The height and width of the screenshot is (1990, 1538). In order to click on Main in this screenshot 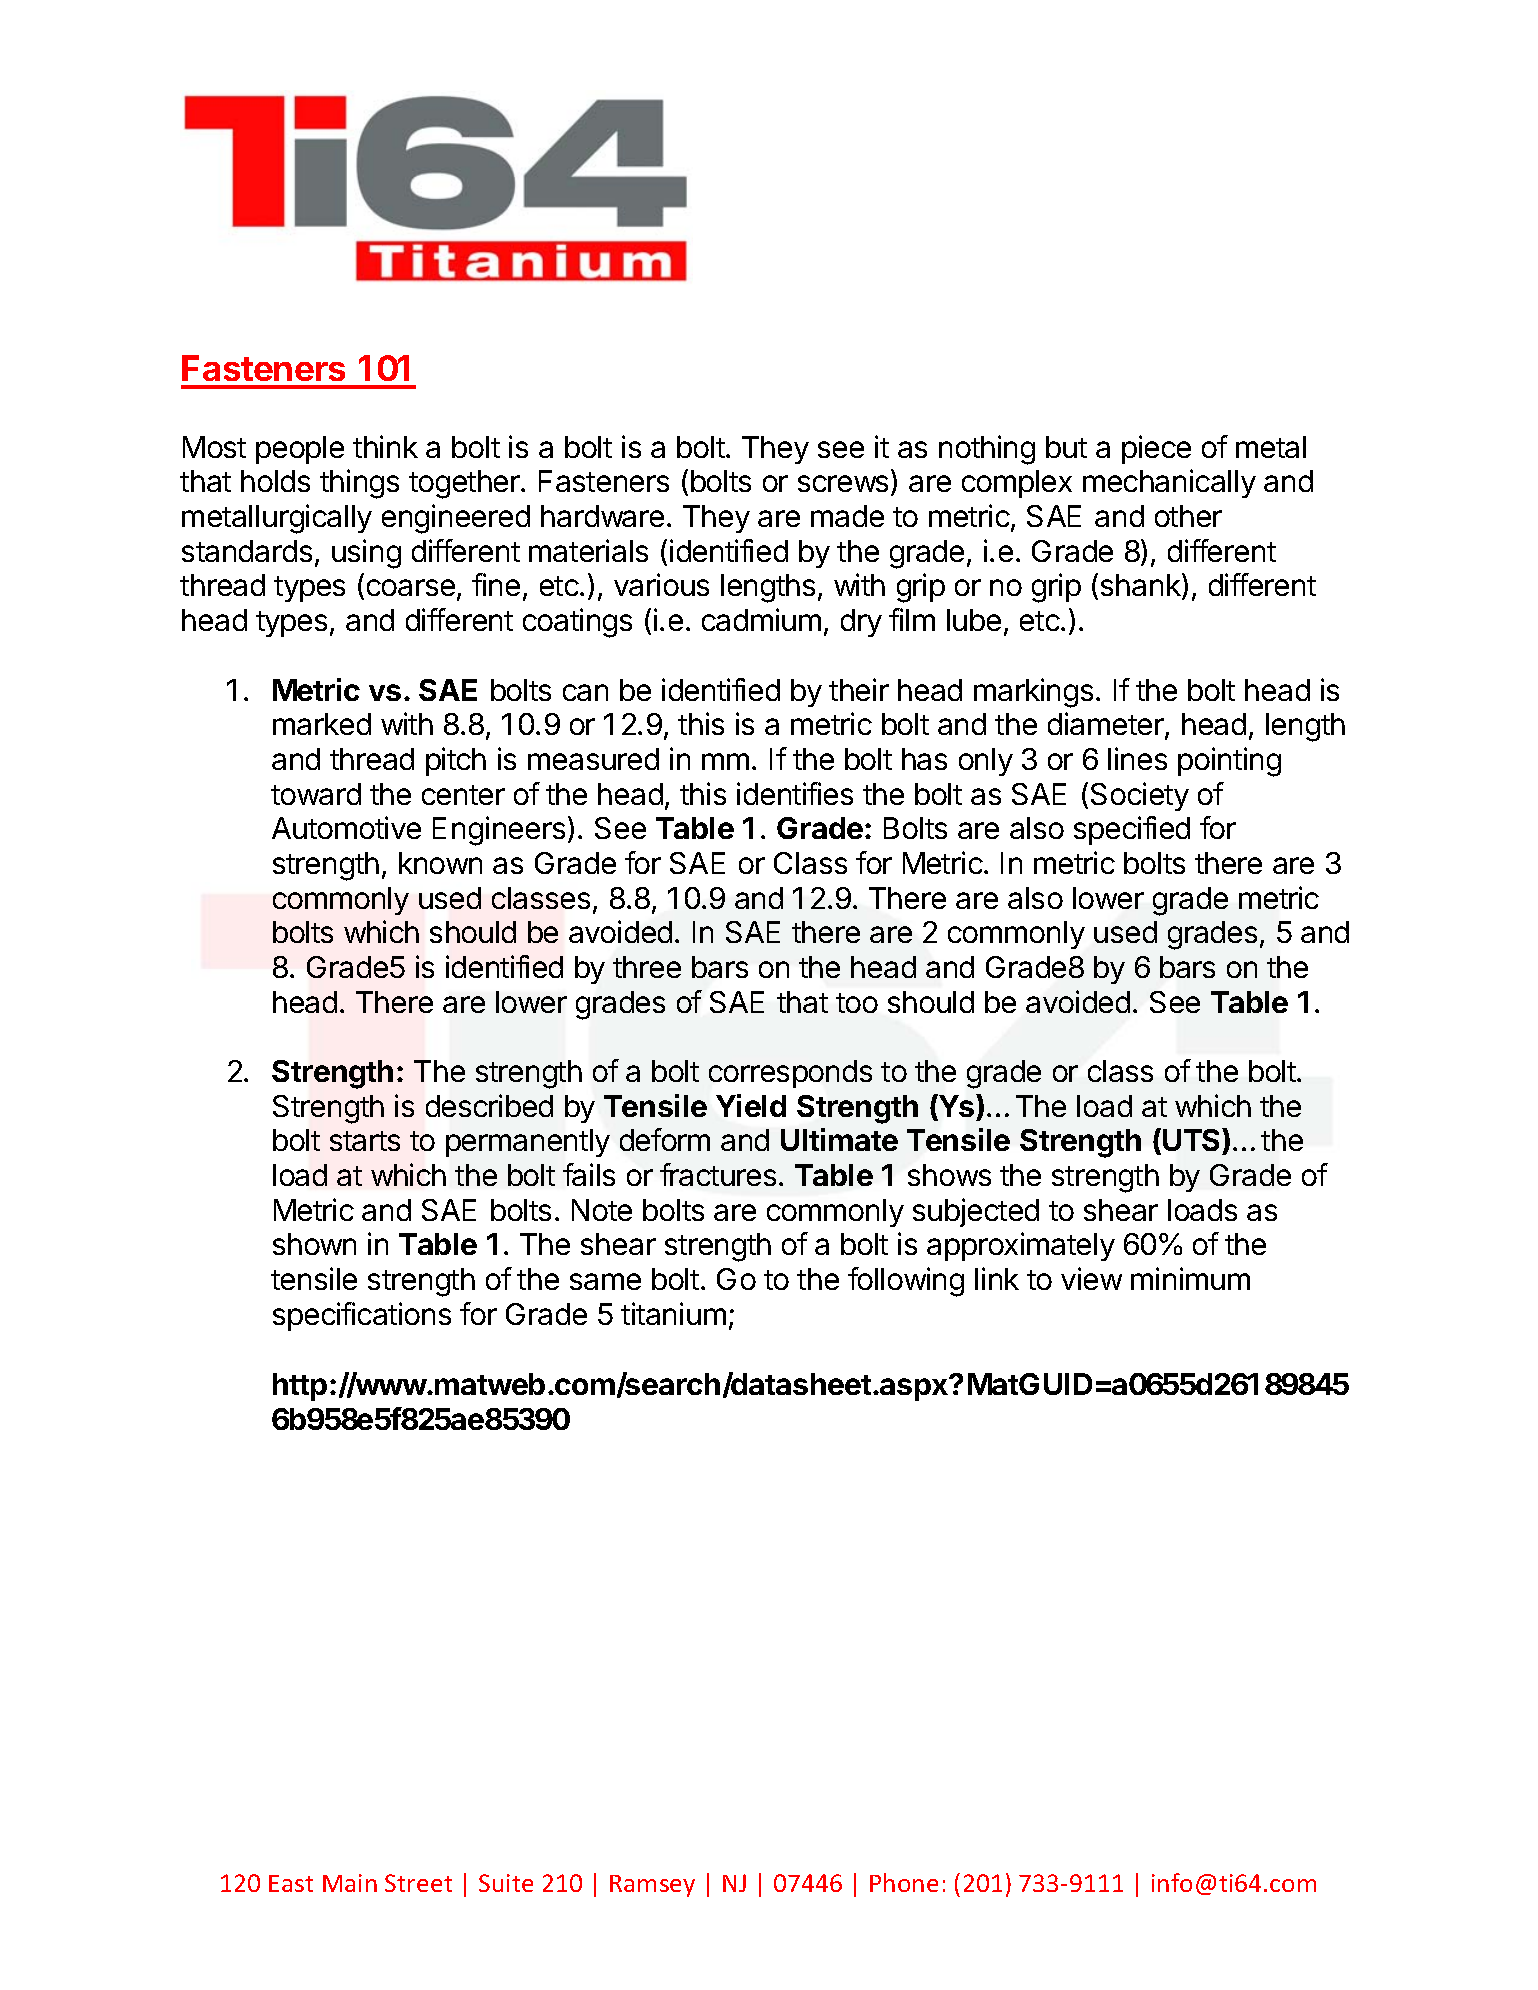, I will do `click(350, 1883)`.
